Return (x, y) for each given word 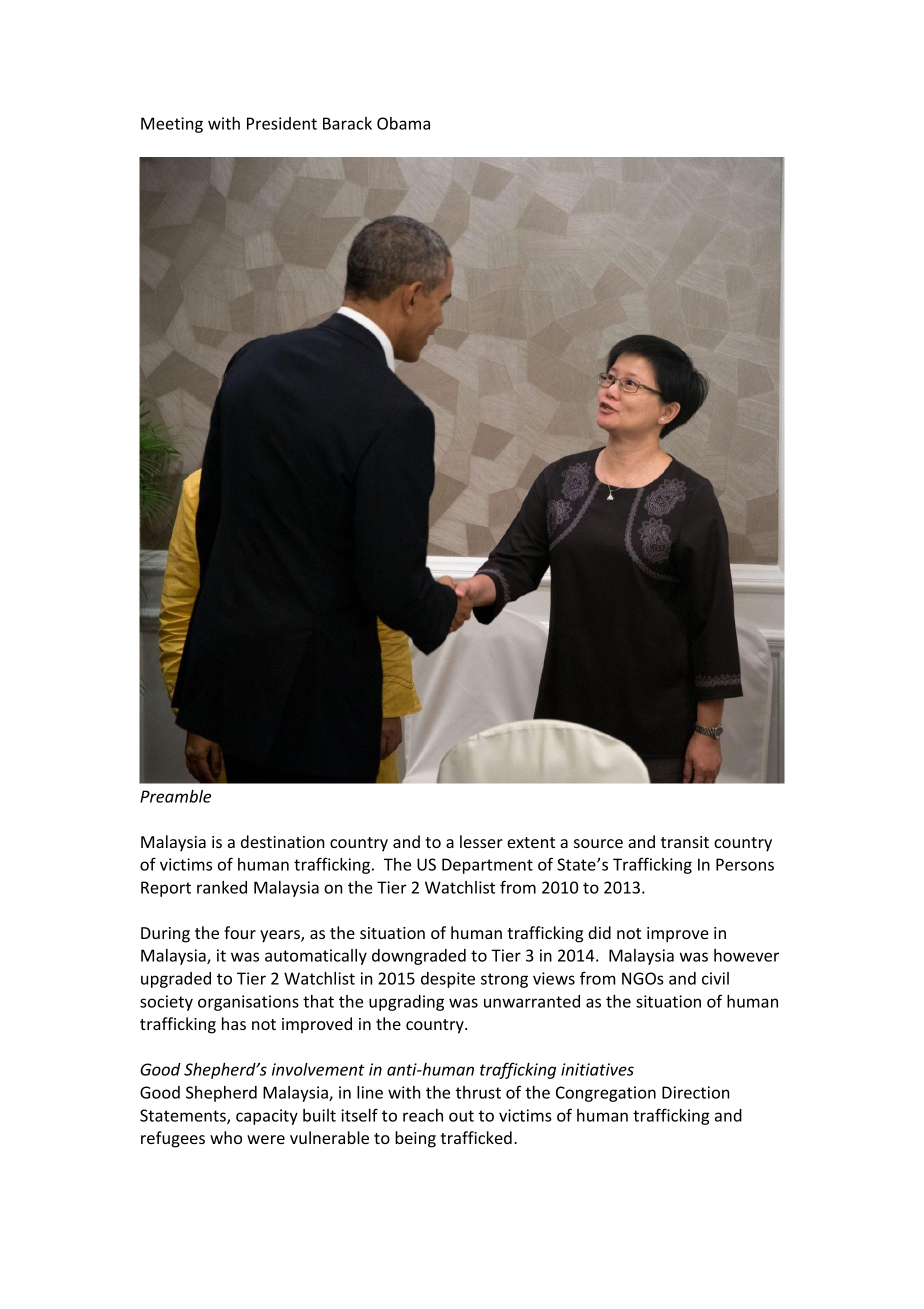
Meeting (172, 125)
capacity (267, 1117)
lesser (481, 841)
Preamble (175, 796)
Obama (403, 123)
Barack (347, 123)
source (598, 843)
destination (283, 841)
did (599, 932)
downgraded (419, 957)
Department (487, 866)
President (282, 123)
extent (531, 842)
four (240, 932)
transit (685, 842)
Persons (745, 864)
